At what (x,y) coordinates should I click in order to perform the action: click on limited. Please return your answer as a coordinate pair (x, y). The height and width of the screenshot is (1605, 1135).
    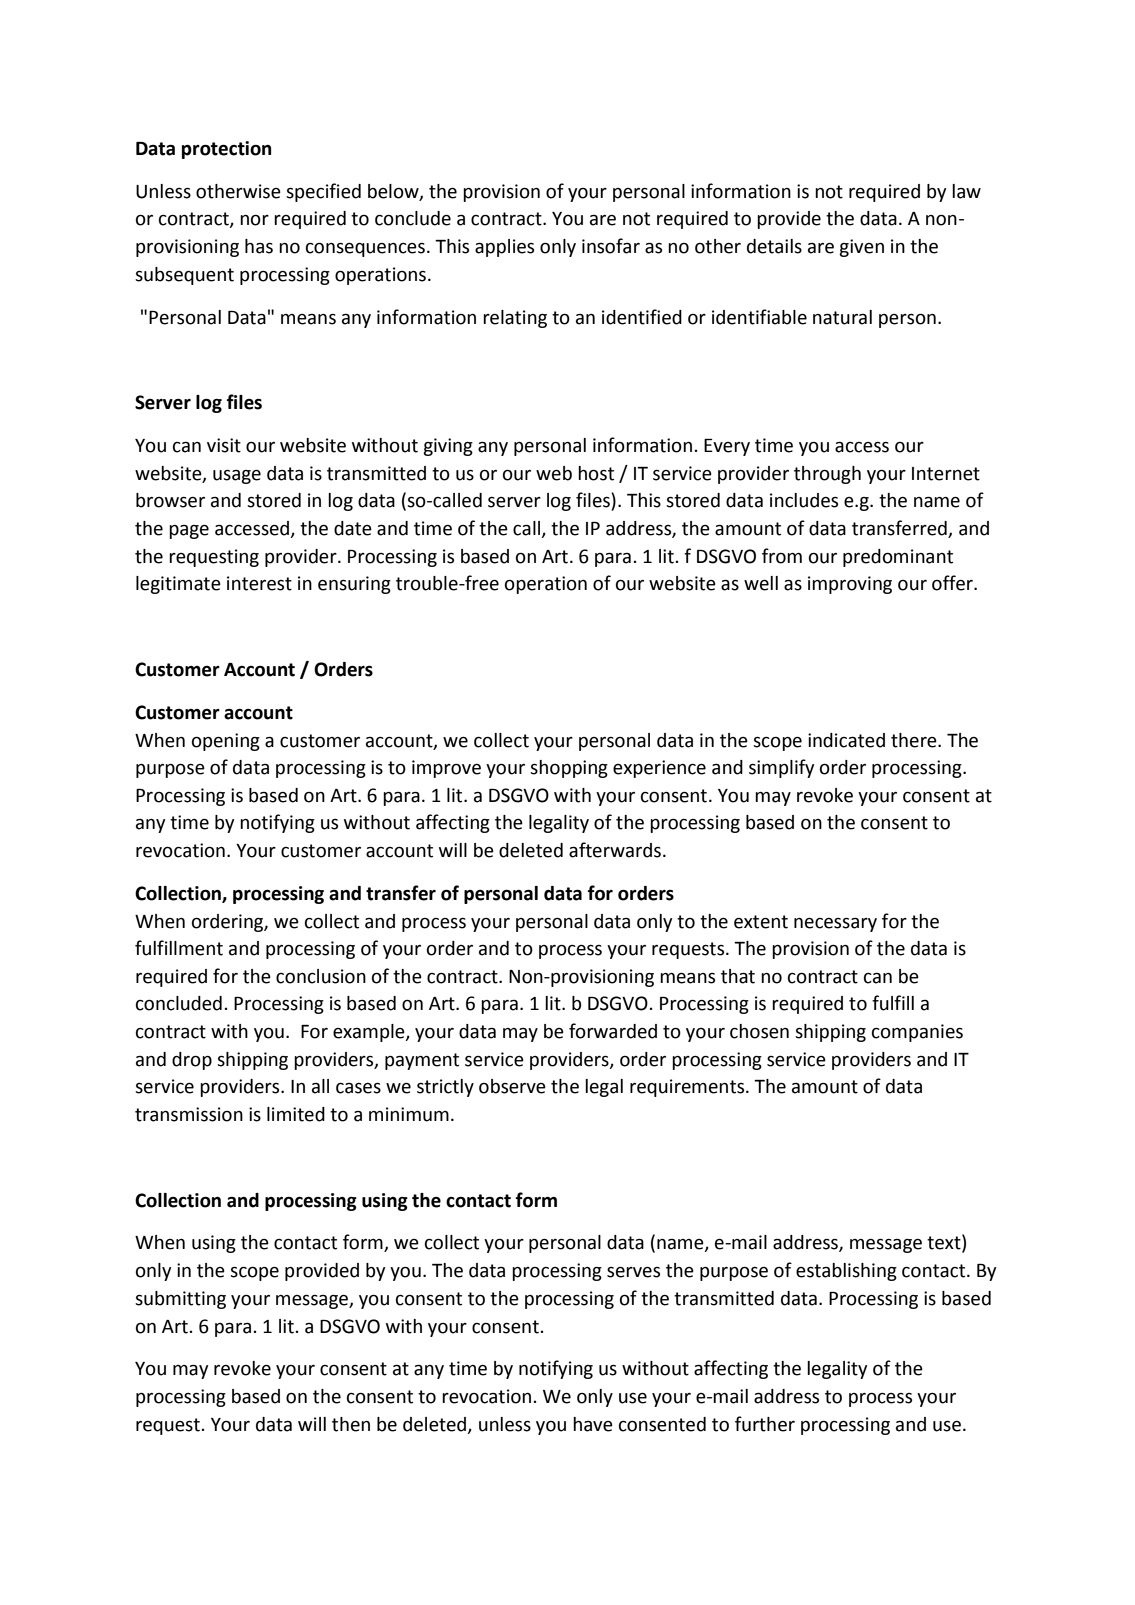
    Looking at the image, I should click on (296, 1114).
